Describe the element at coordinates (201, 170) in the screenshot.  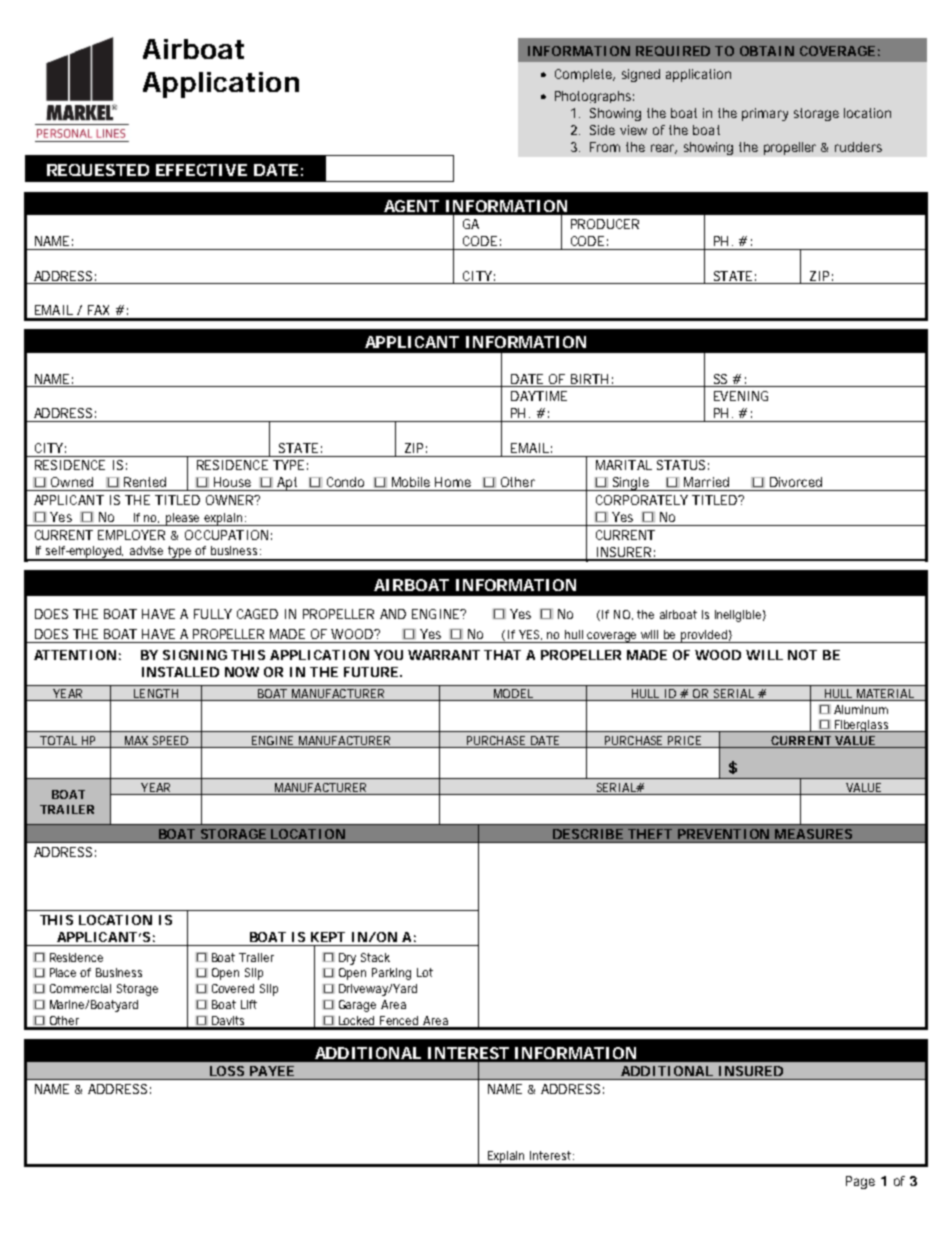
I see `EFFECTIVE` at that location.
